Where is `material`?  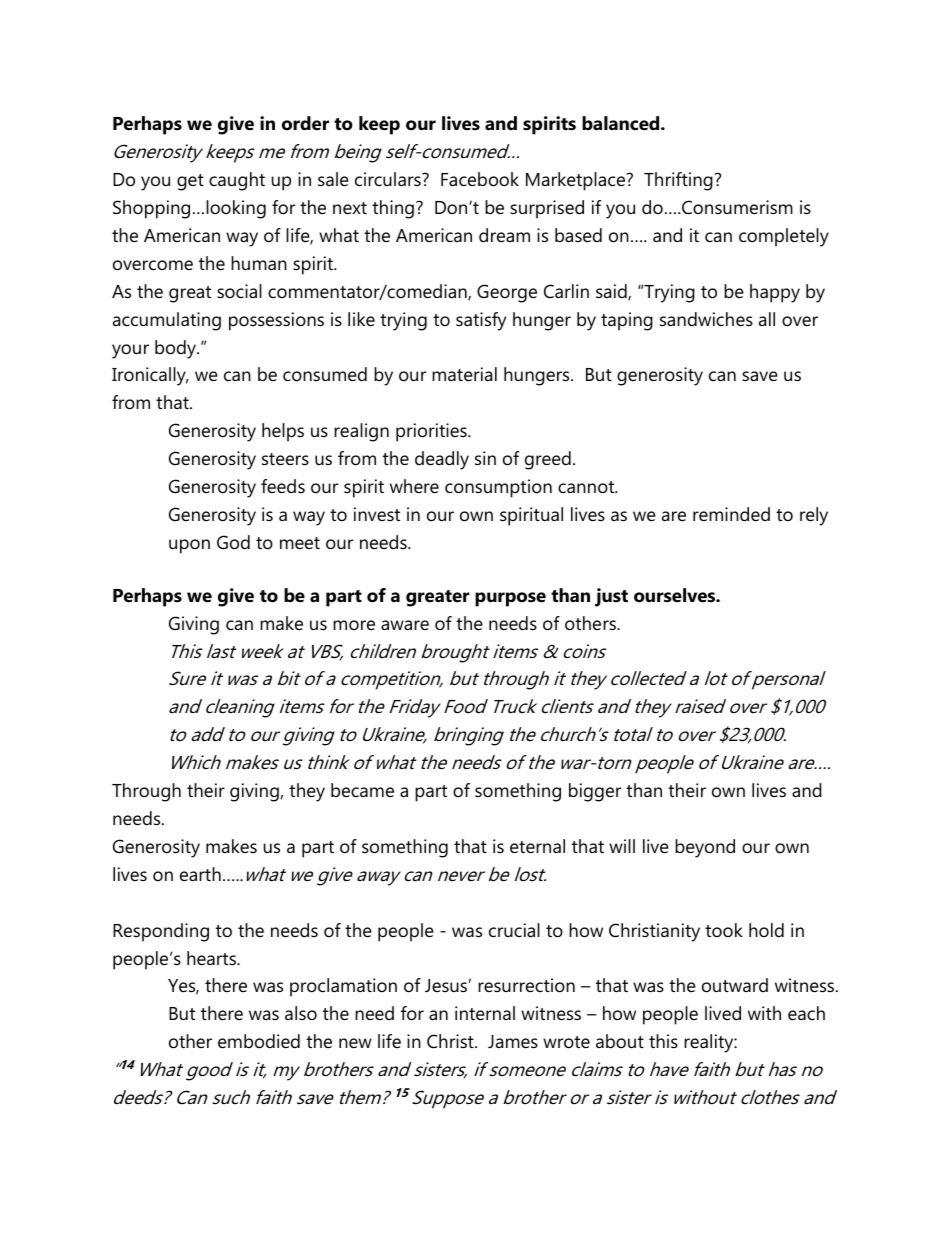 material is located at coordinates (464, 374).
